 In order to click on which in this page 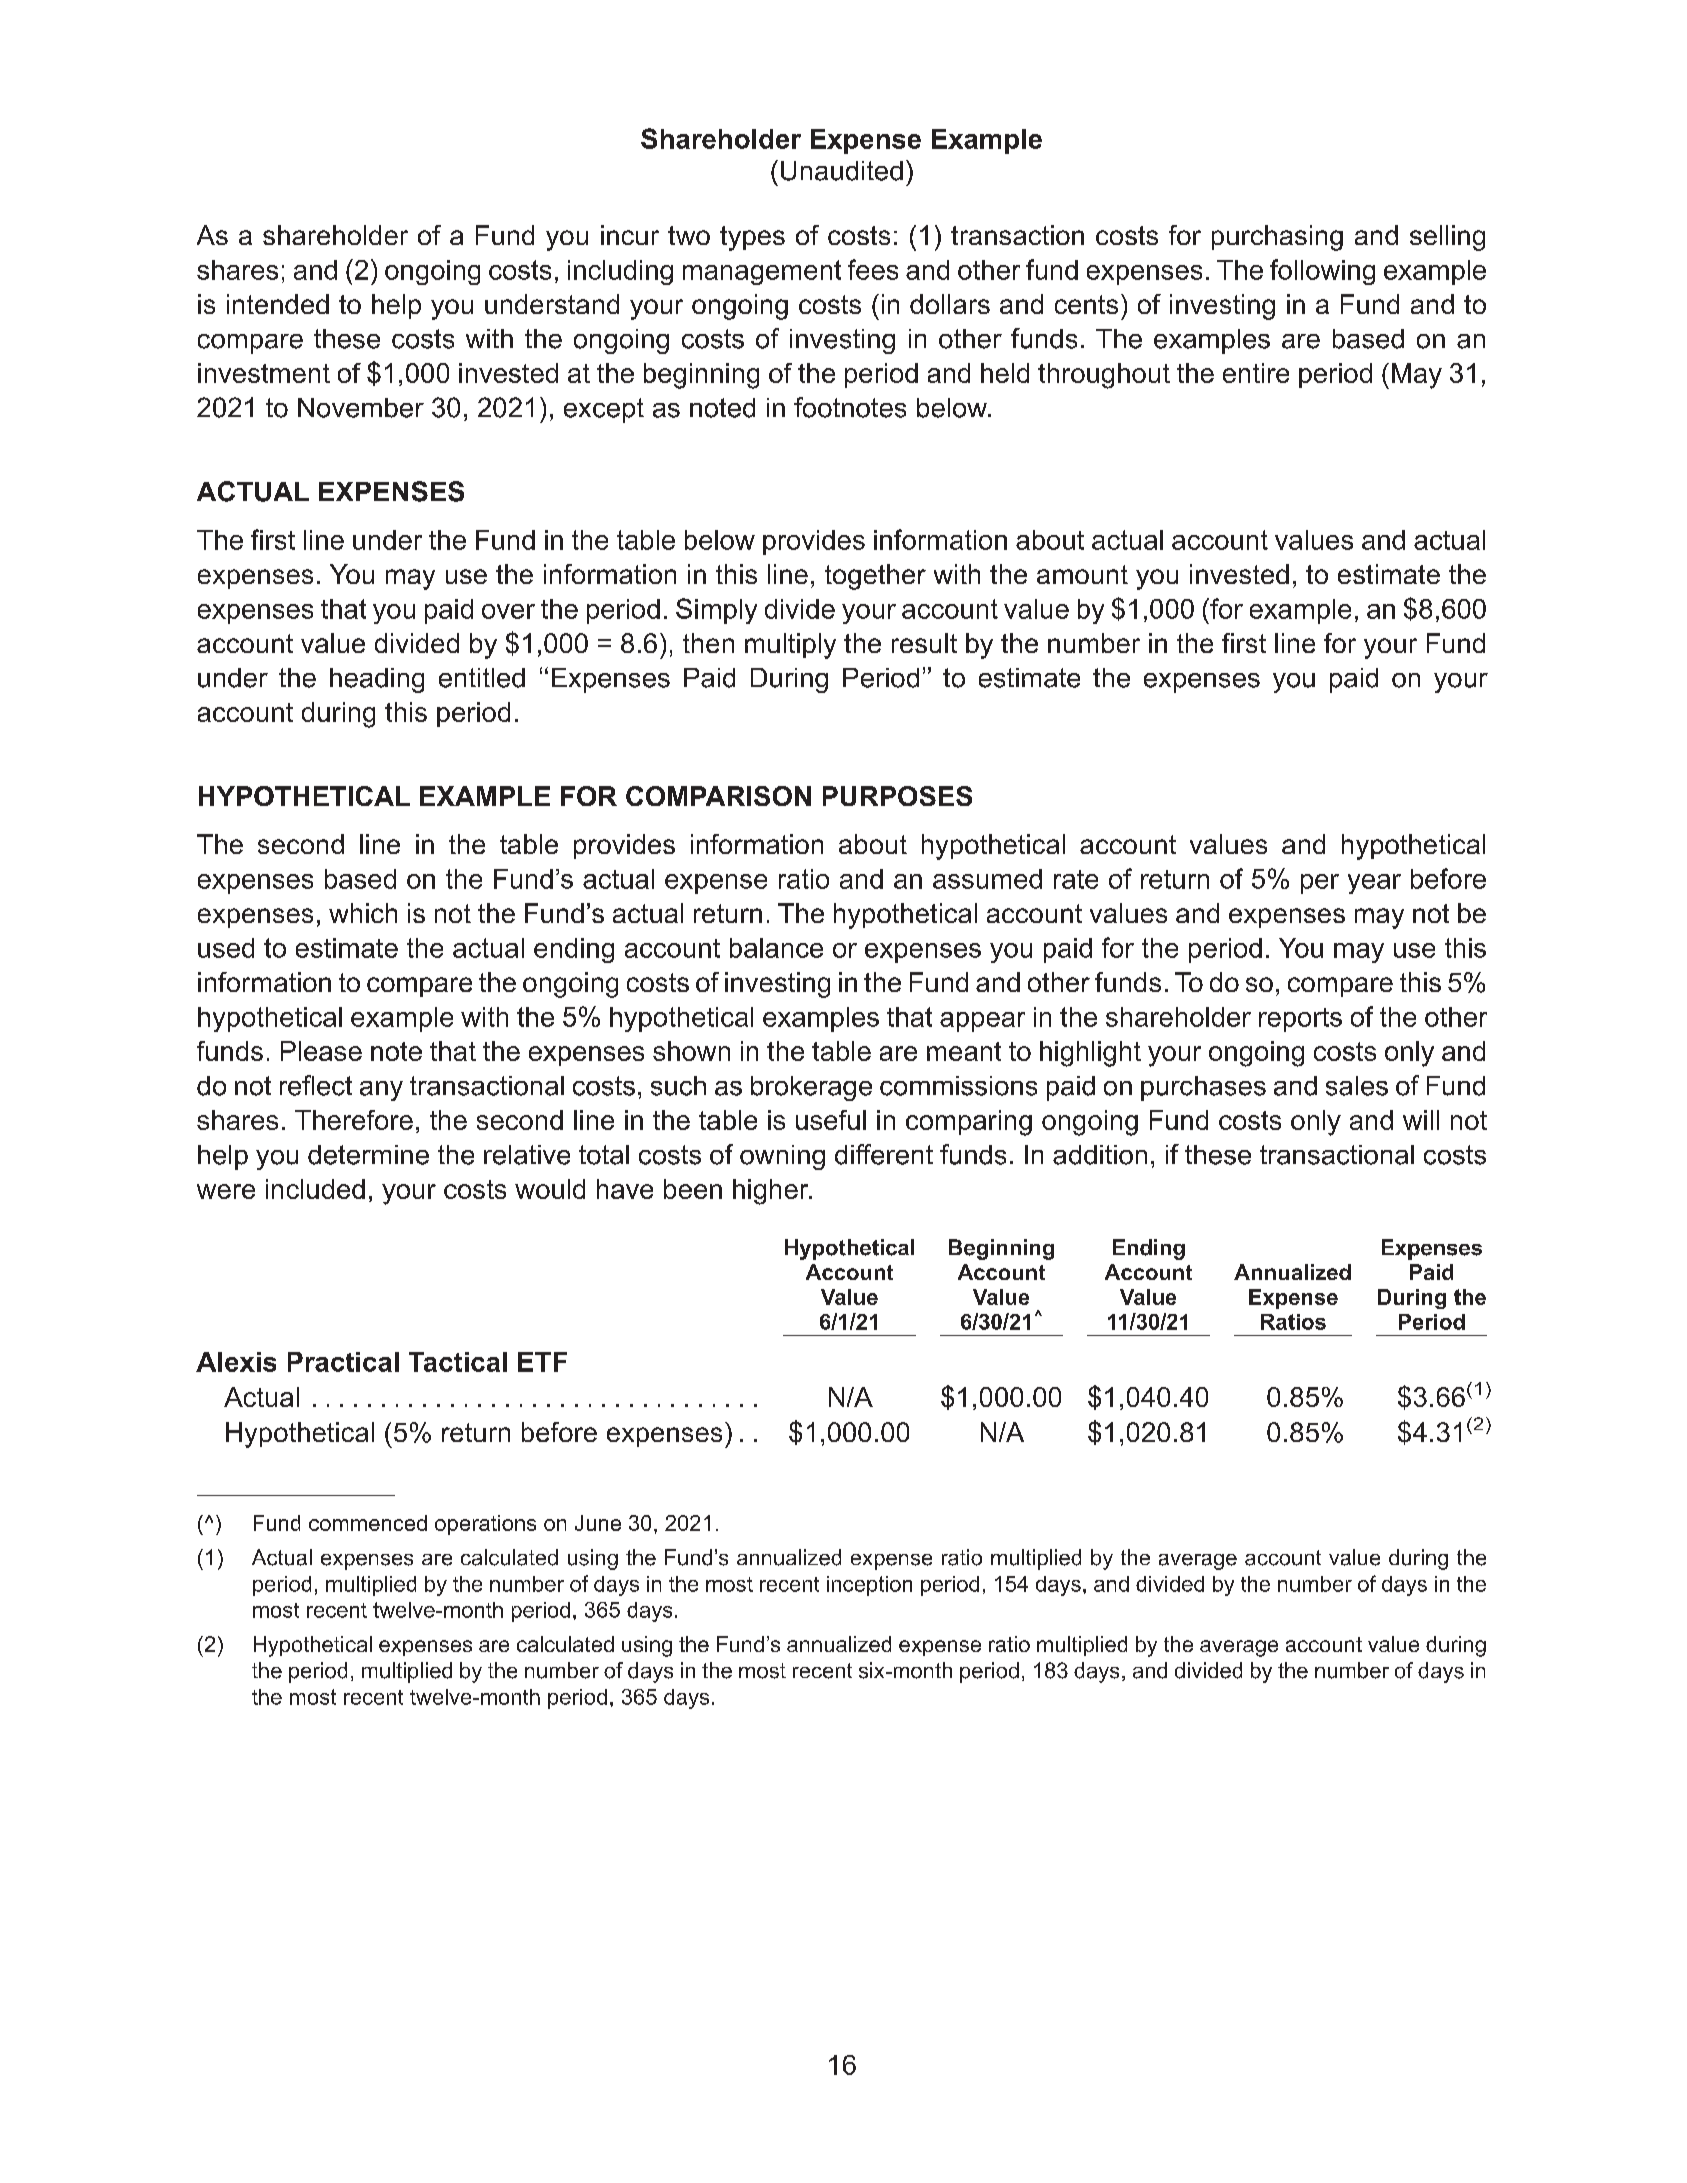, I will do `click(363, 913)`.
